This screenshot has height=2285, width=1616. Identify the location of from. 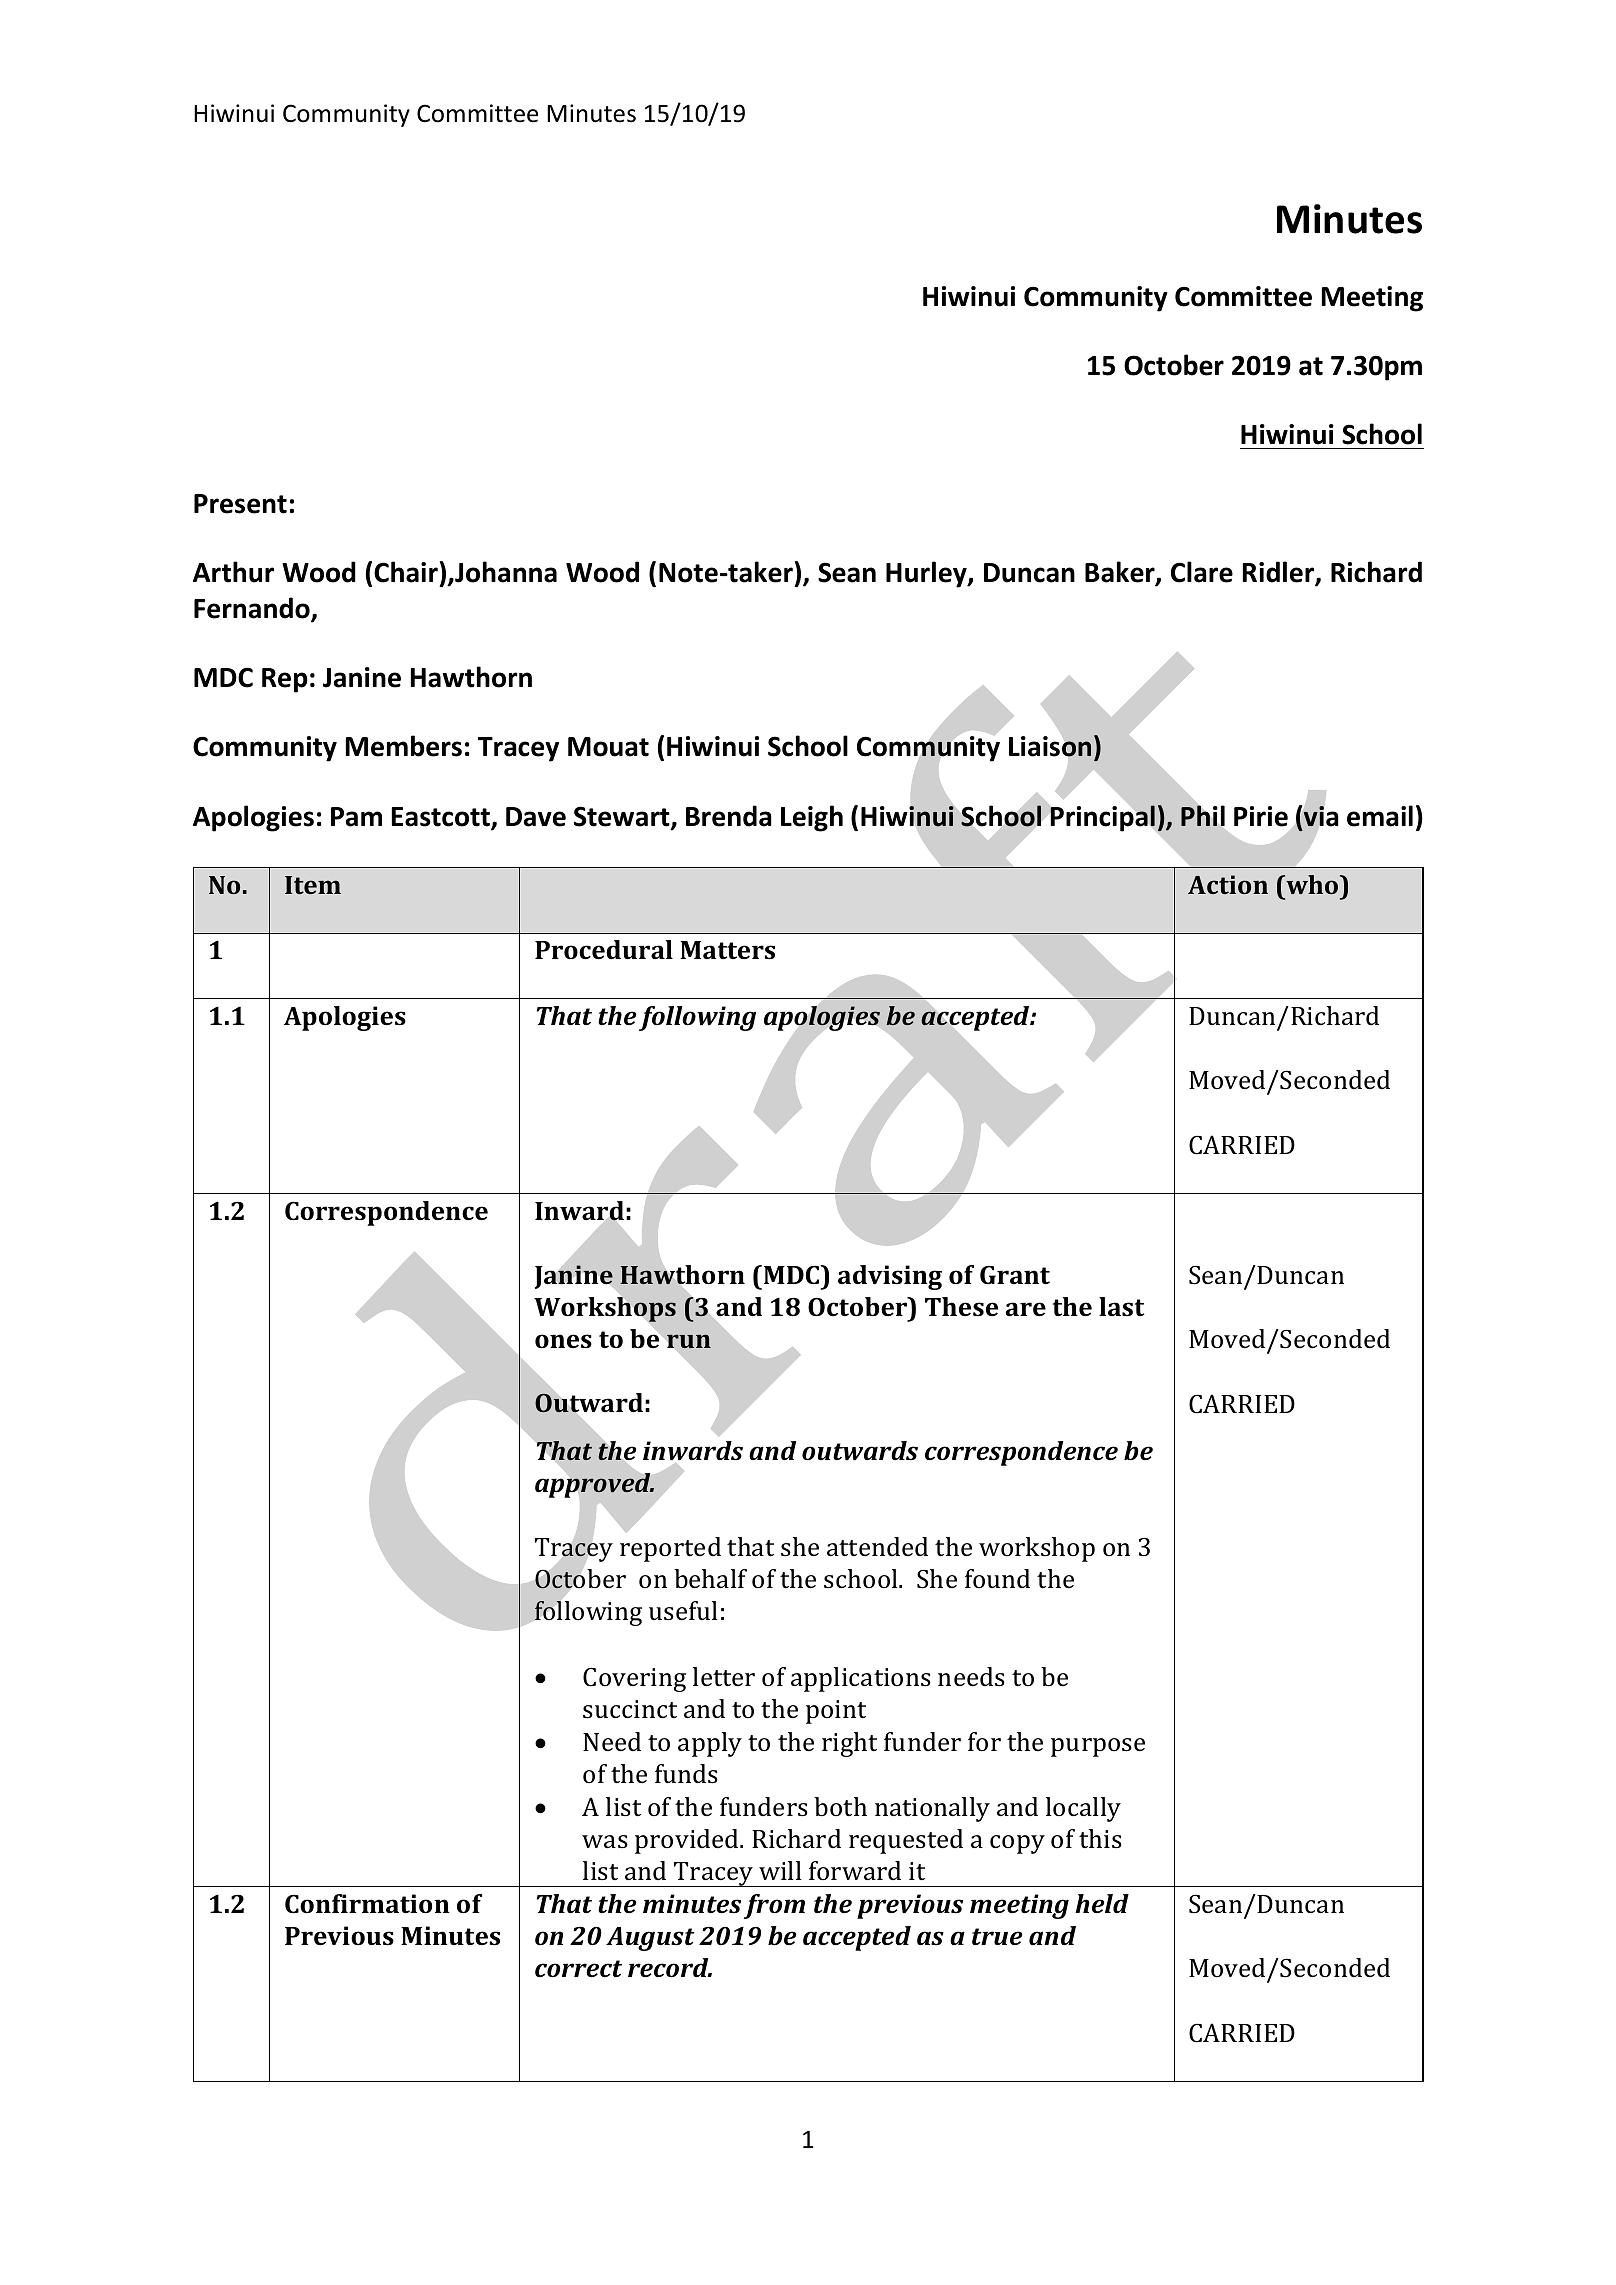
(774, 1906).
